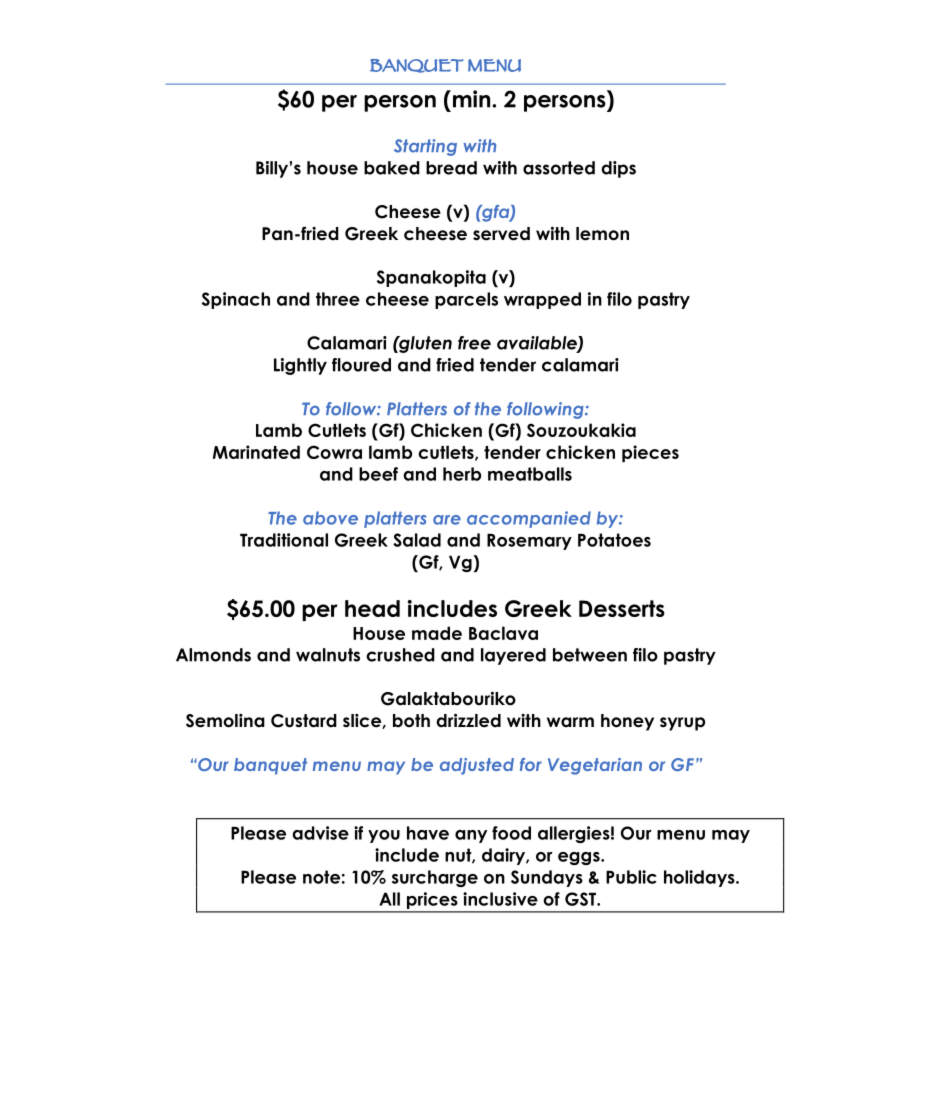  What do you see at coordinates (468, 720) in the page?
I see `drizzled` at bounding box center [468, 720].
